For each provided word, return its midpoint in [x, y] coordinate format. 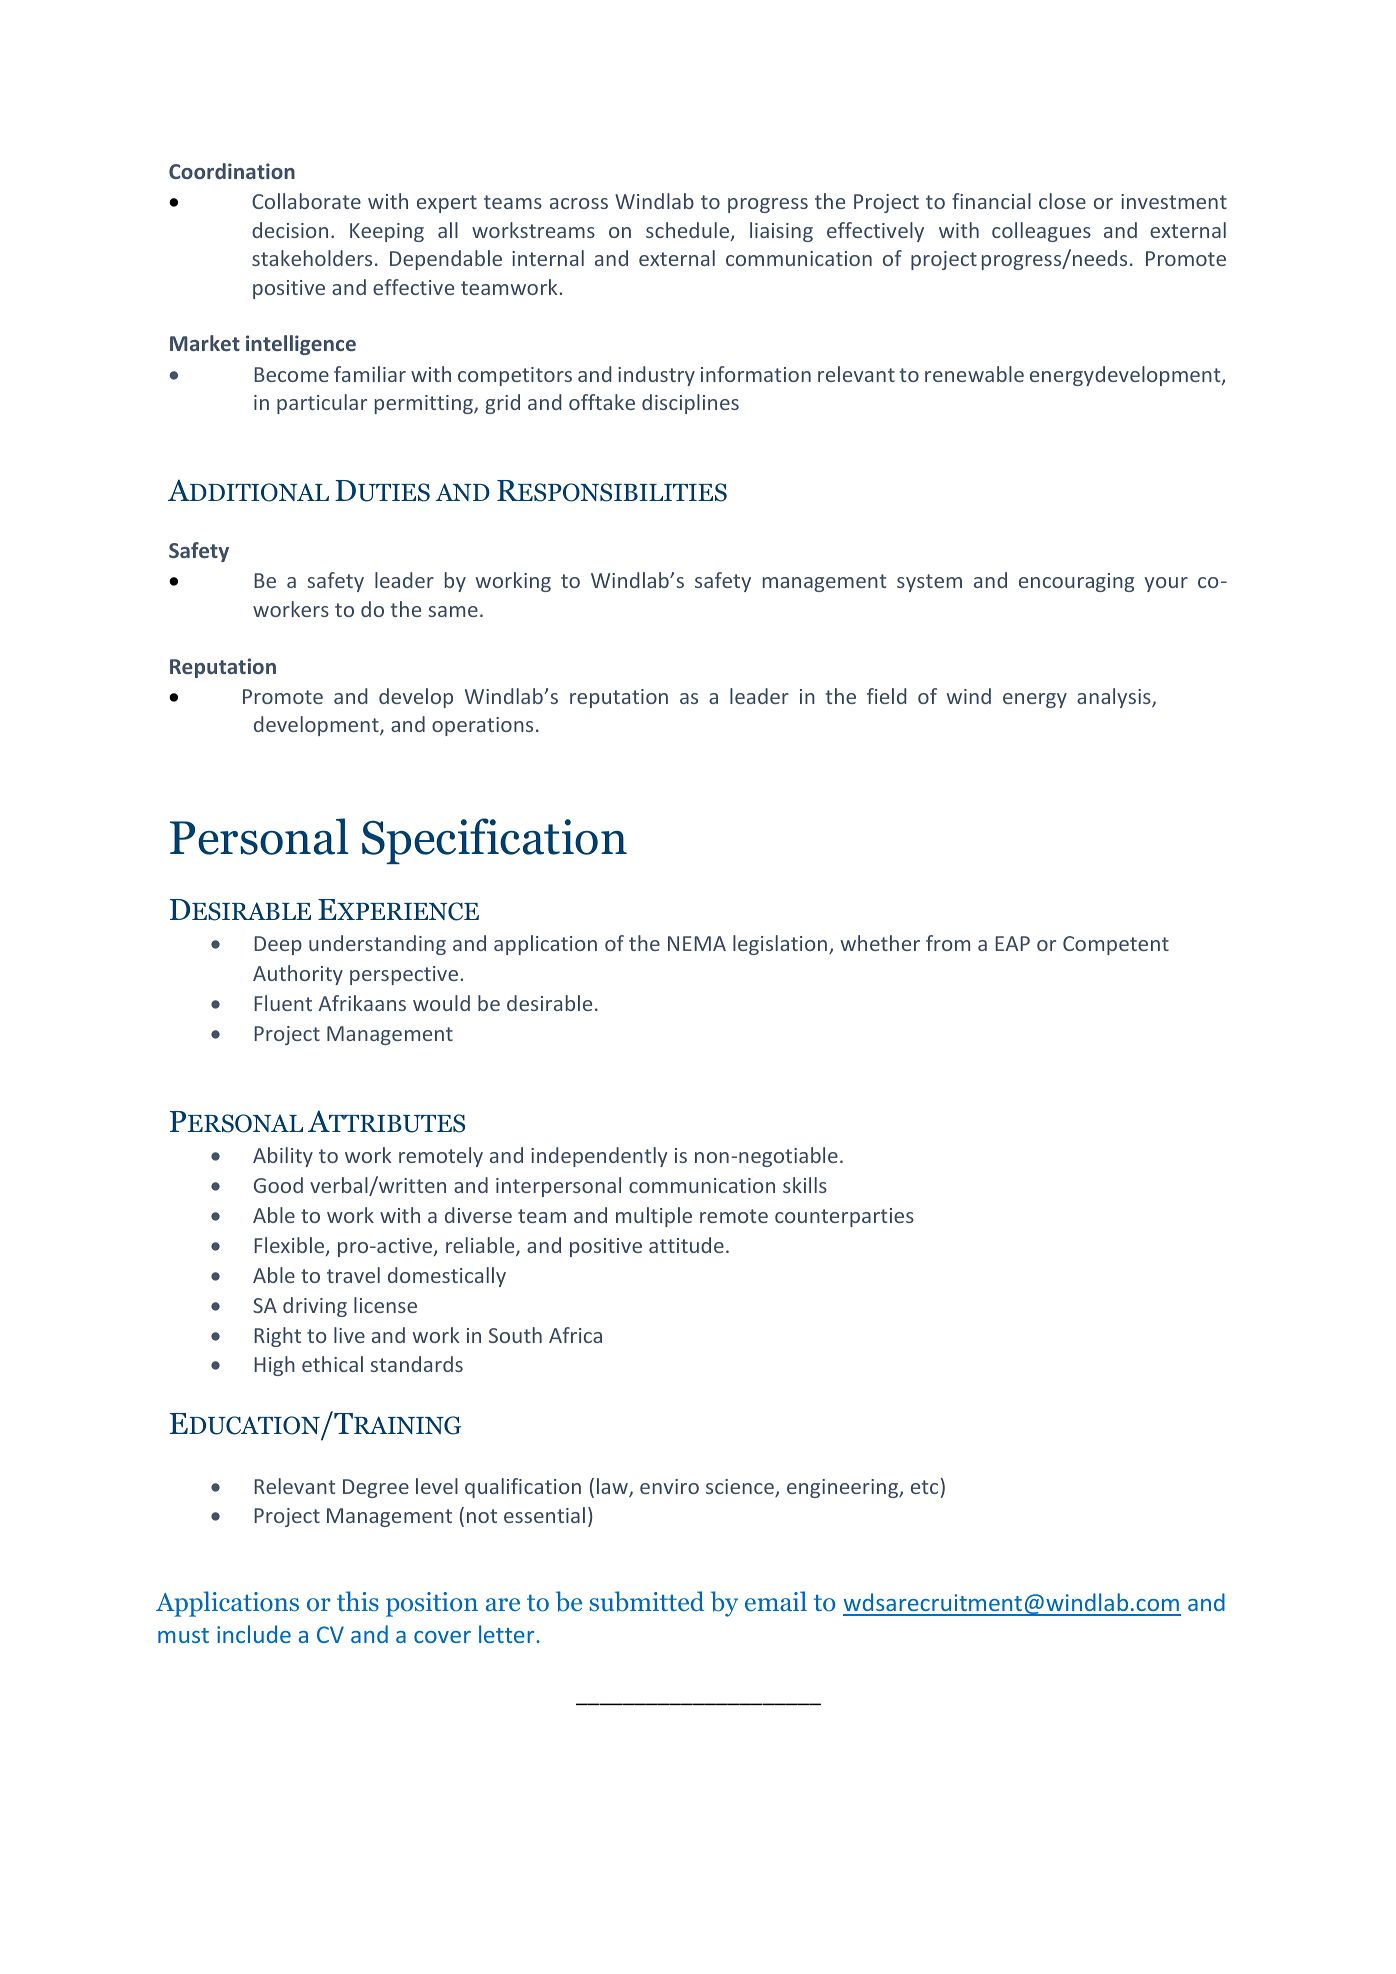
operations [482, 726]
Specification [494, 841]
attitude [686, 1245]
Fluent [283, 1003]
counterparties [844, 1217]
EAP [1013, 943]
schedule [689, 231]
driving [315, 1307]
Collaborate [306, 201]
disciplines [690, 404]
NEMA [697, 943]
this [358, 1601]
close [1062, 201]
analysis [1115, 698]
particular [322, 404]
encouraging [1076, 582]
